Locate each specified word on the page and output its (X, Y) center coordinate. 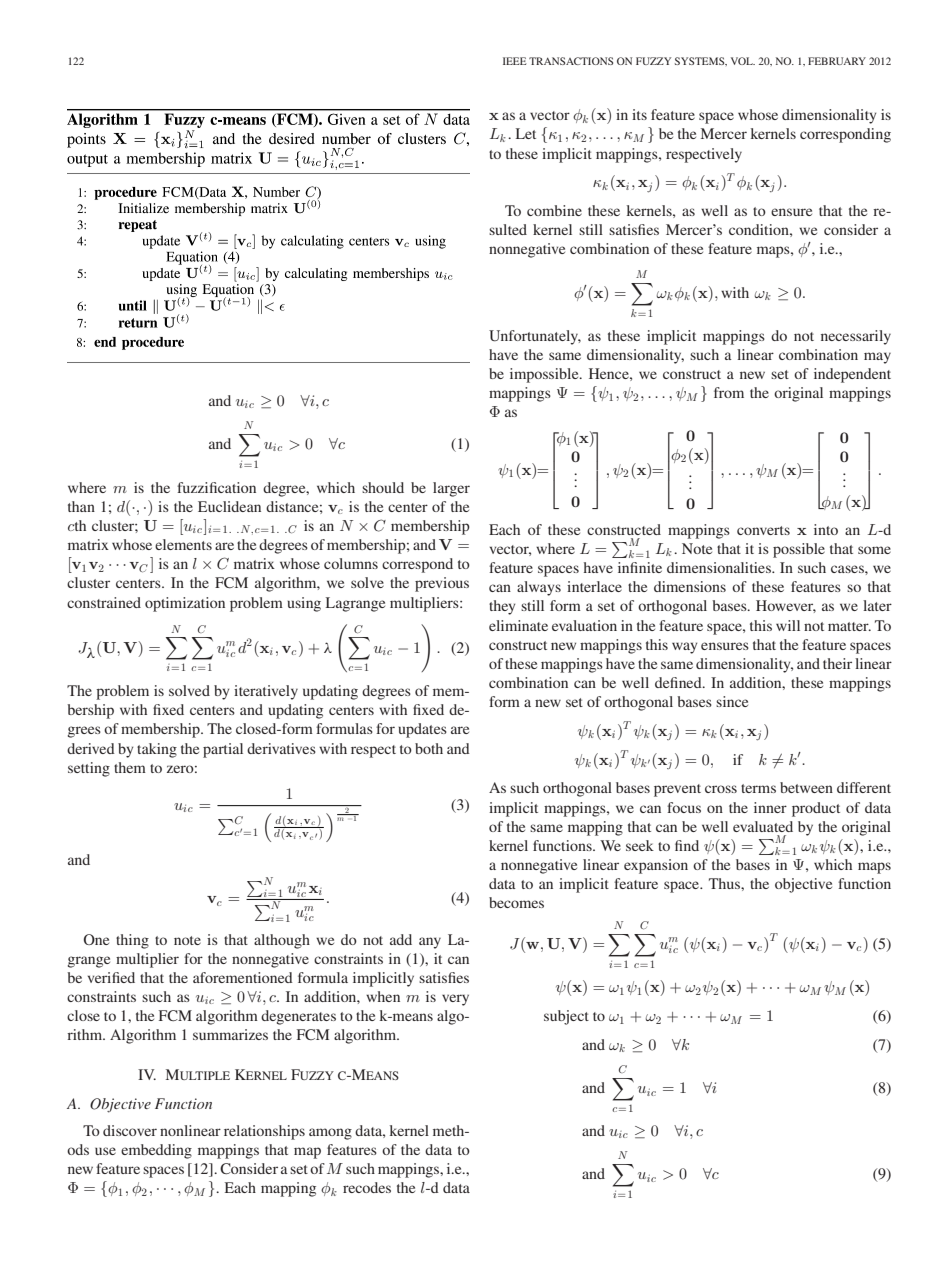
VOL (743, 61)
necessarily (856, 337)
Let (526, 133)
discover (130, 1130)
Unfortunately (535, 337)
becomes (516, 902)
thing (132, 941)
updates (422, 730)
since (732, 701)
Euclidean (229, 506)
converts (763, 530)
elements (183, 544)
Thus (725, 883)
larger (451, 489)
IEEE (515, 61)
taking (157, 750)
